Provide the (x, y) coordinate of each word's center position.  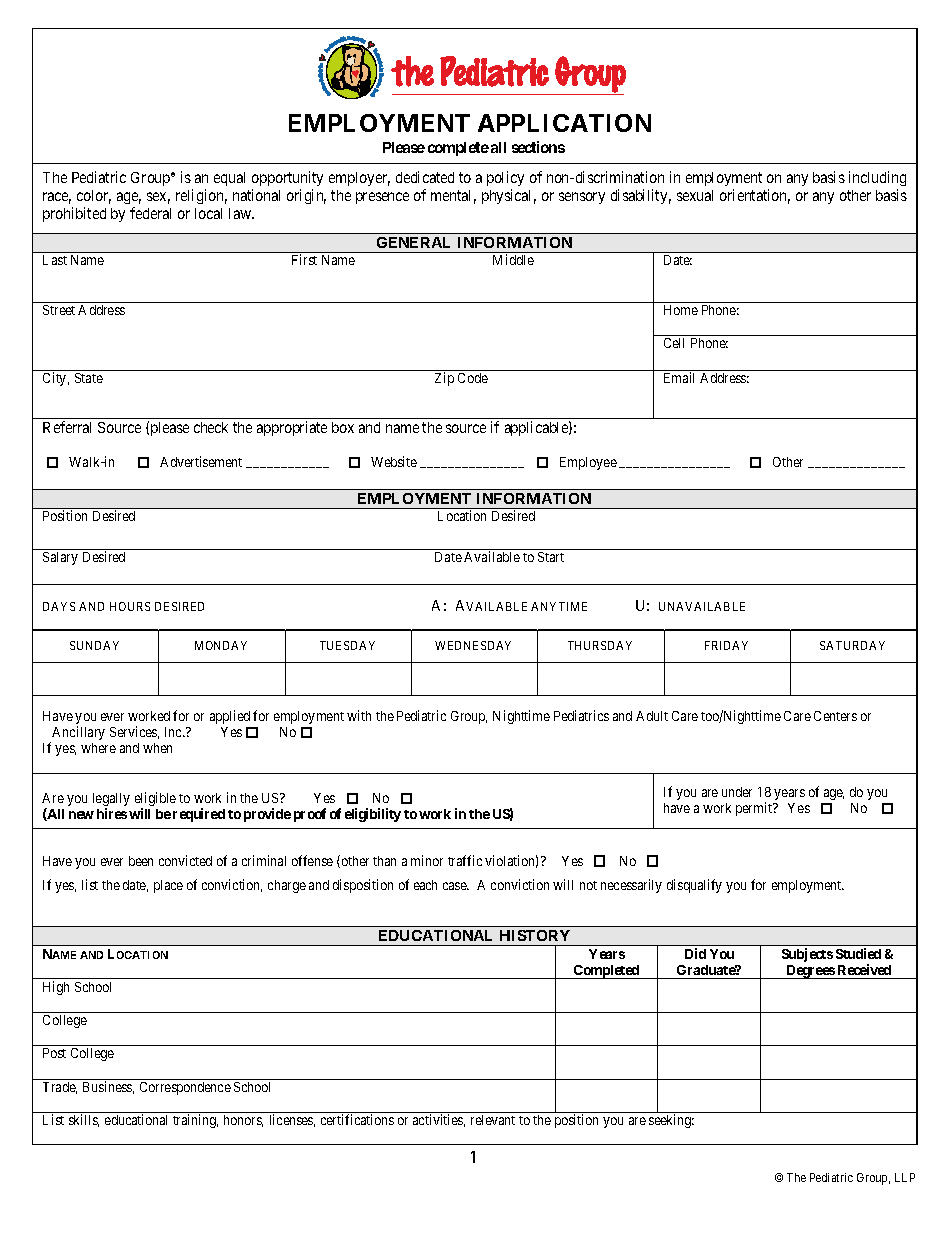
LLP (905, 1177)
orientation (755, 196)
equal (229, 179)
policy (505, 178)
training (195, 1121)
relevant (493, 1120)
